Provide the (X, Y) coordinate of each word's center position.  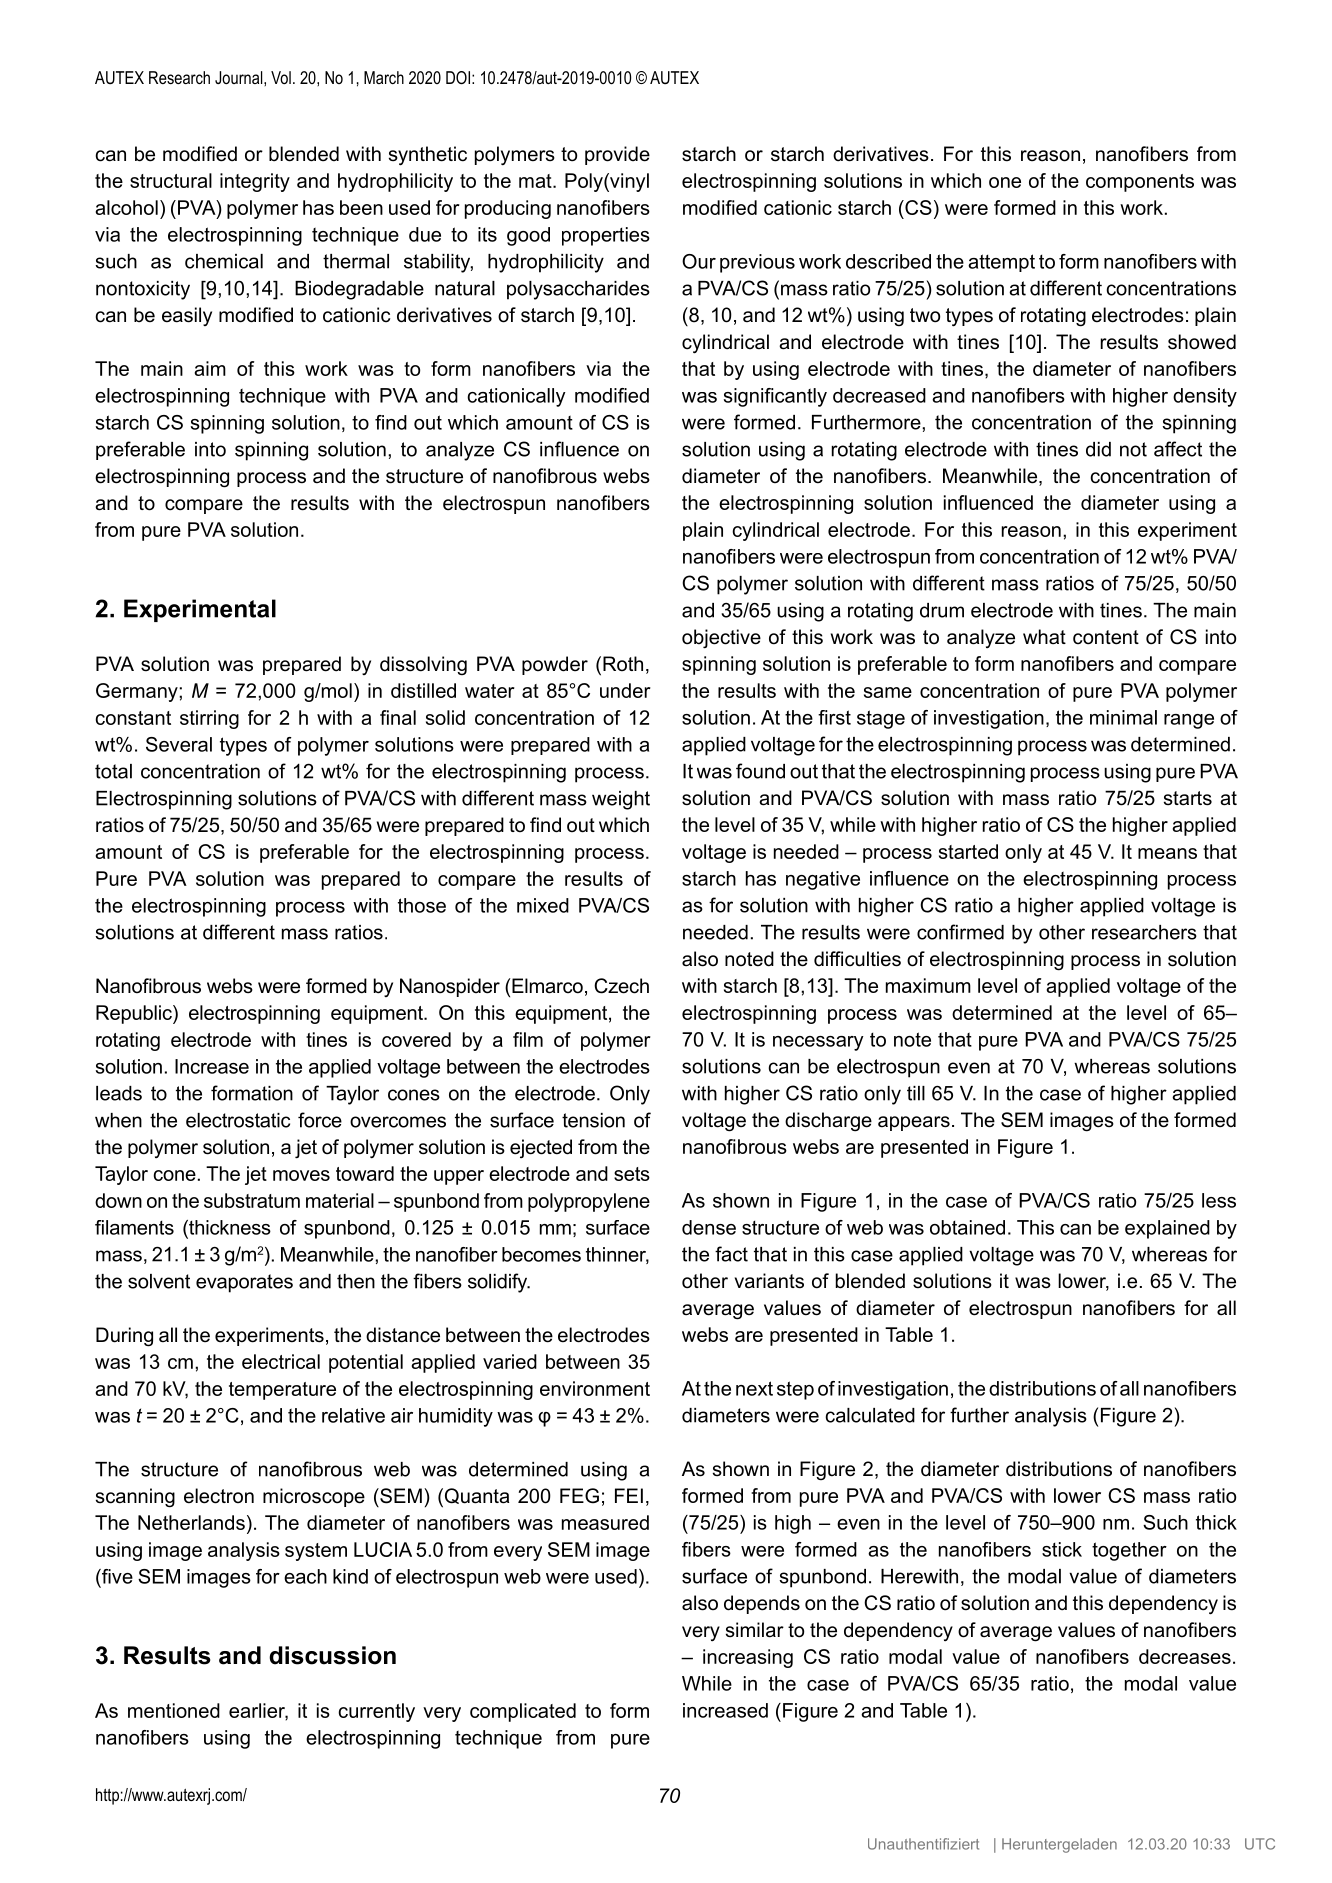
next (754, 1388)
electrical (281, 1361)
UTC (1260, 1844)
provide (617, 155)
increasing (748, 1658)
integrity (255, 182)
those (422, 905)
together (1129, 1551)
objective (721, 639)
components (1140, 183)
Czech (621, 986)
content (1106, 637)
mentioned (174, 1710)
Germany (138, 692)
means (1167, 853)
